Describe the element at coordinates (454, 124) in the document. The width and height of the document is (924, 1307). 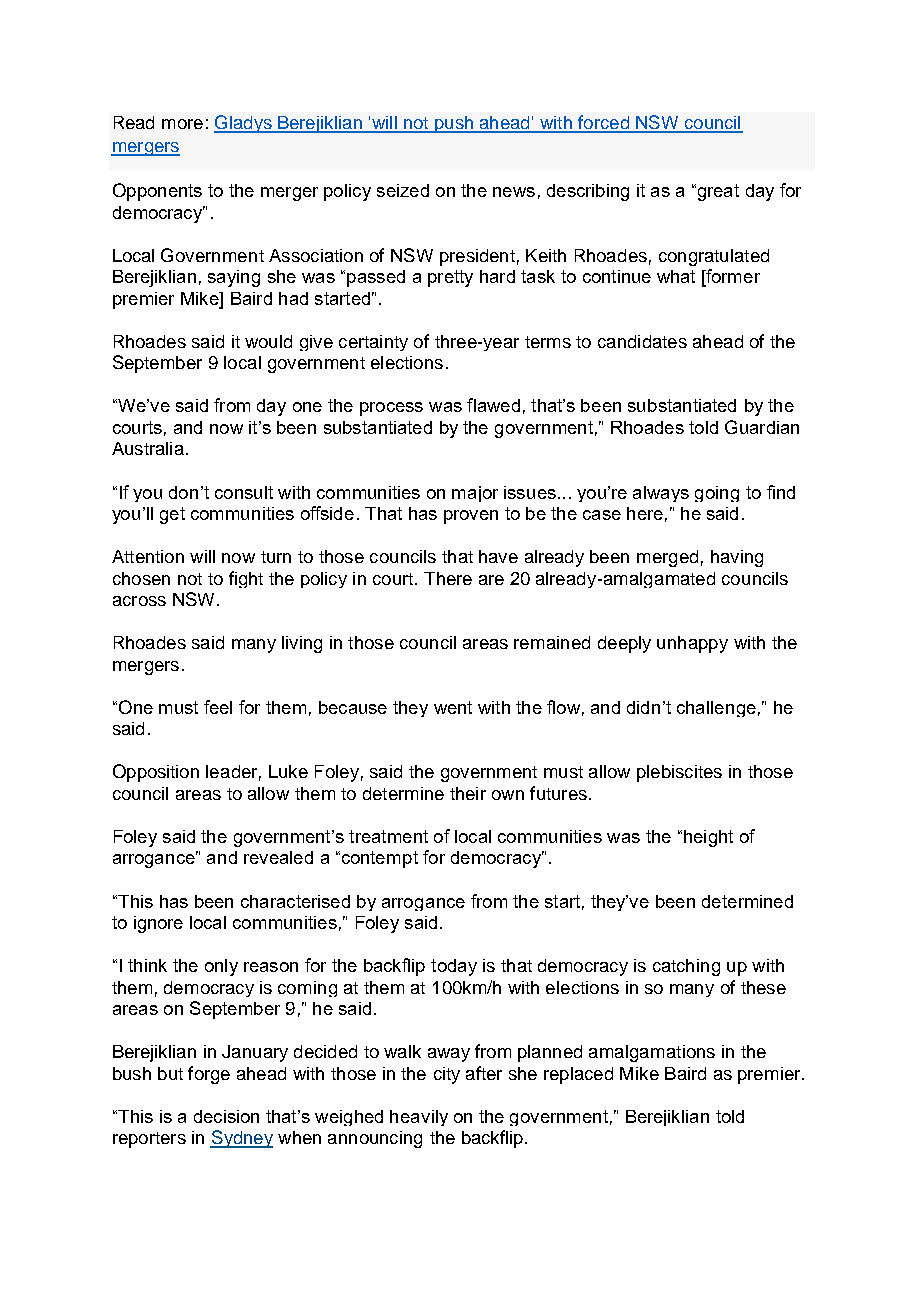
I see `push` at that location.
